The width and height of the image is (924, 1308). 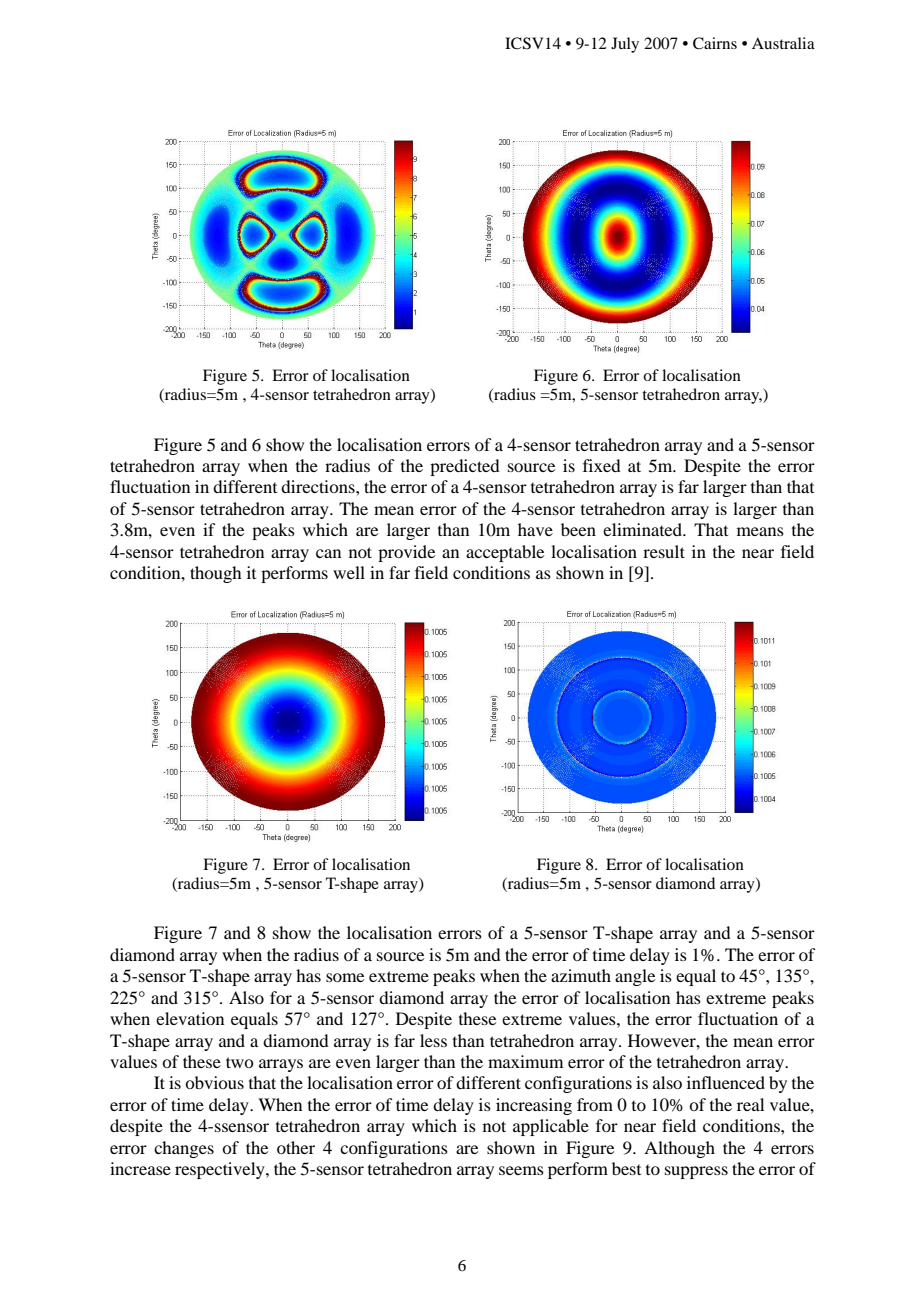 What do you see at coordinates (581, 975) in the image?
I see `azimuth` at bounding box center [581, 975].
